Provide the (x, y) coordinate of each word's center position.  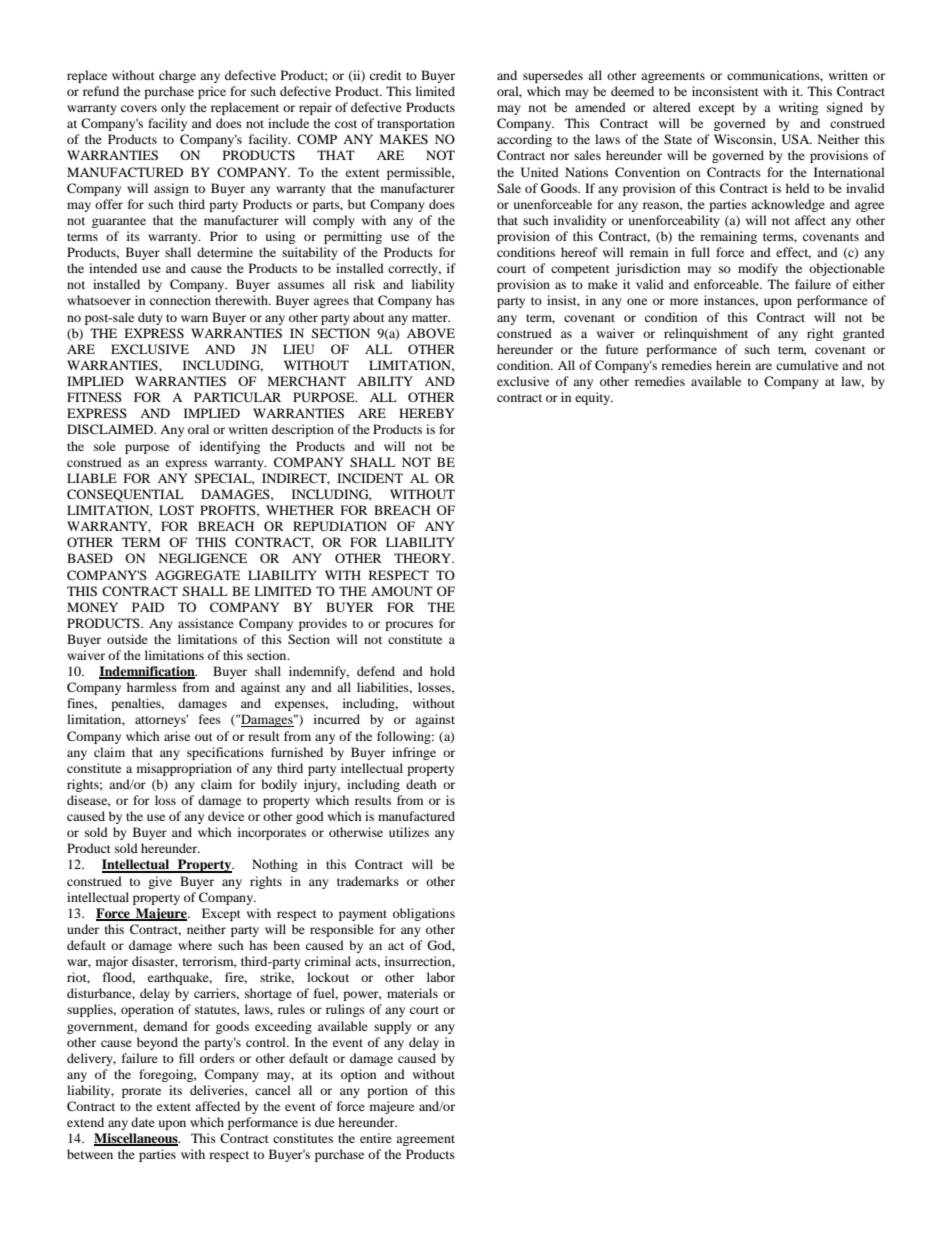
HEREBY (426, 413)
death (421, 784)
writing (798, 108)
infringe (414, 753)
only (173, 108)
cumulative (807, 365)
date (143, 1122)
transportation (416, 124)
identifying (230, 447)
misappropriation (184, 769)
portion (387, 1091)
